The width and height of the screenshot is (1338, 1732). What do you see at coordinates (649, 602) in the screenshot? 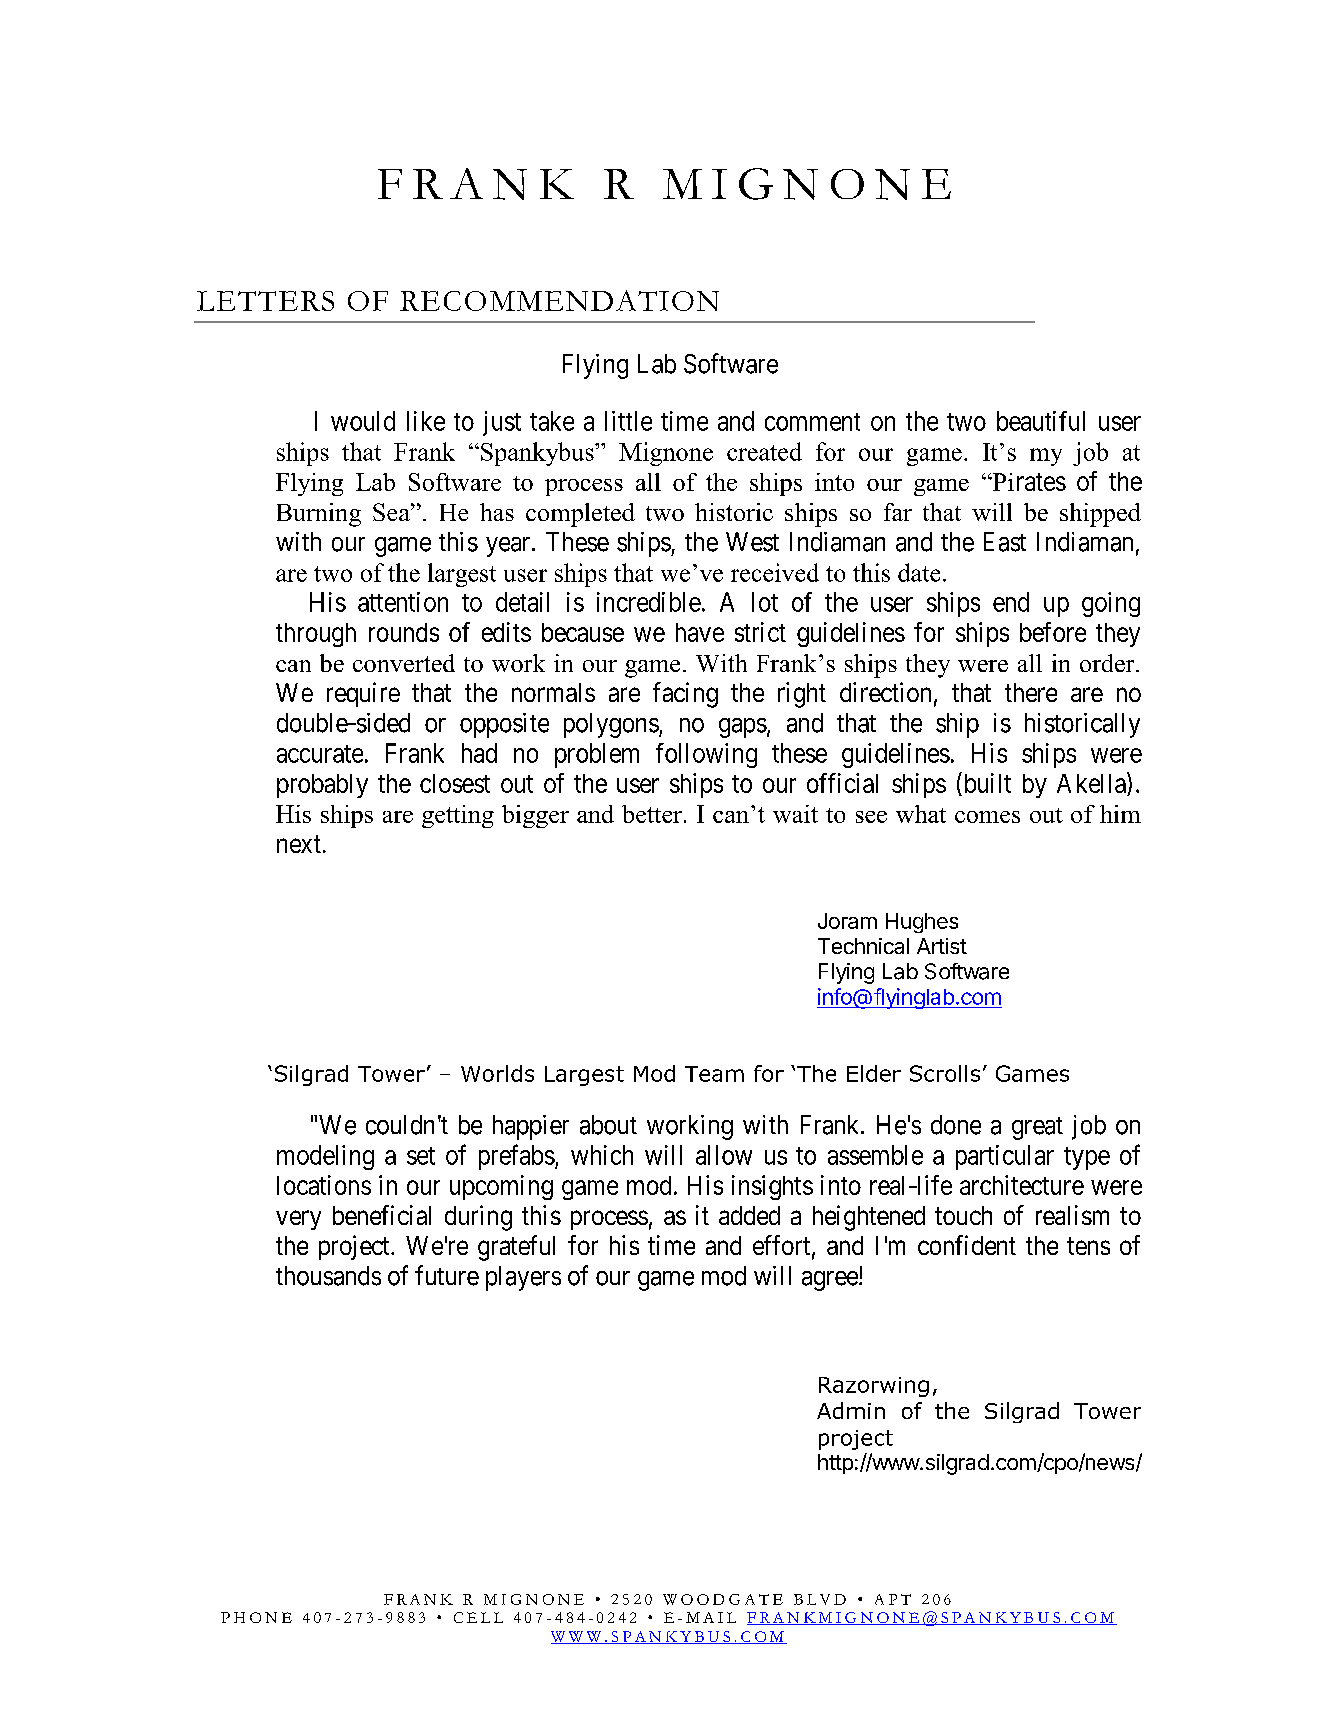
I see `incredible` at bounding box center [649, 602].
